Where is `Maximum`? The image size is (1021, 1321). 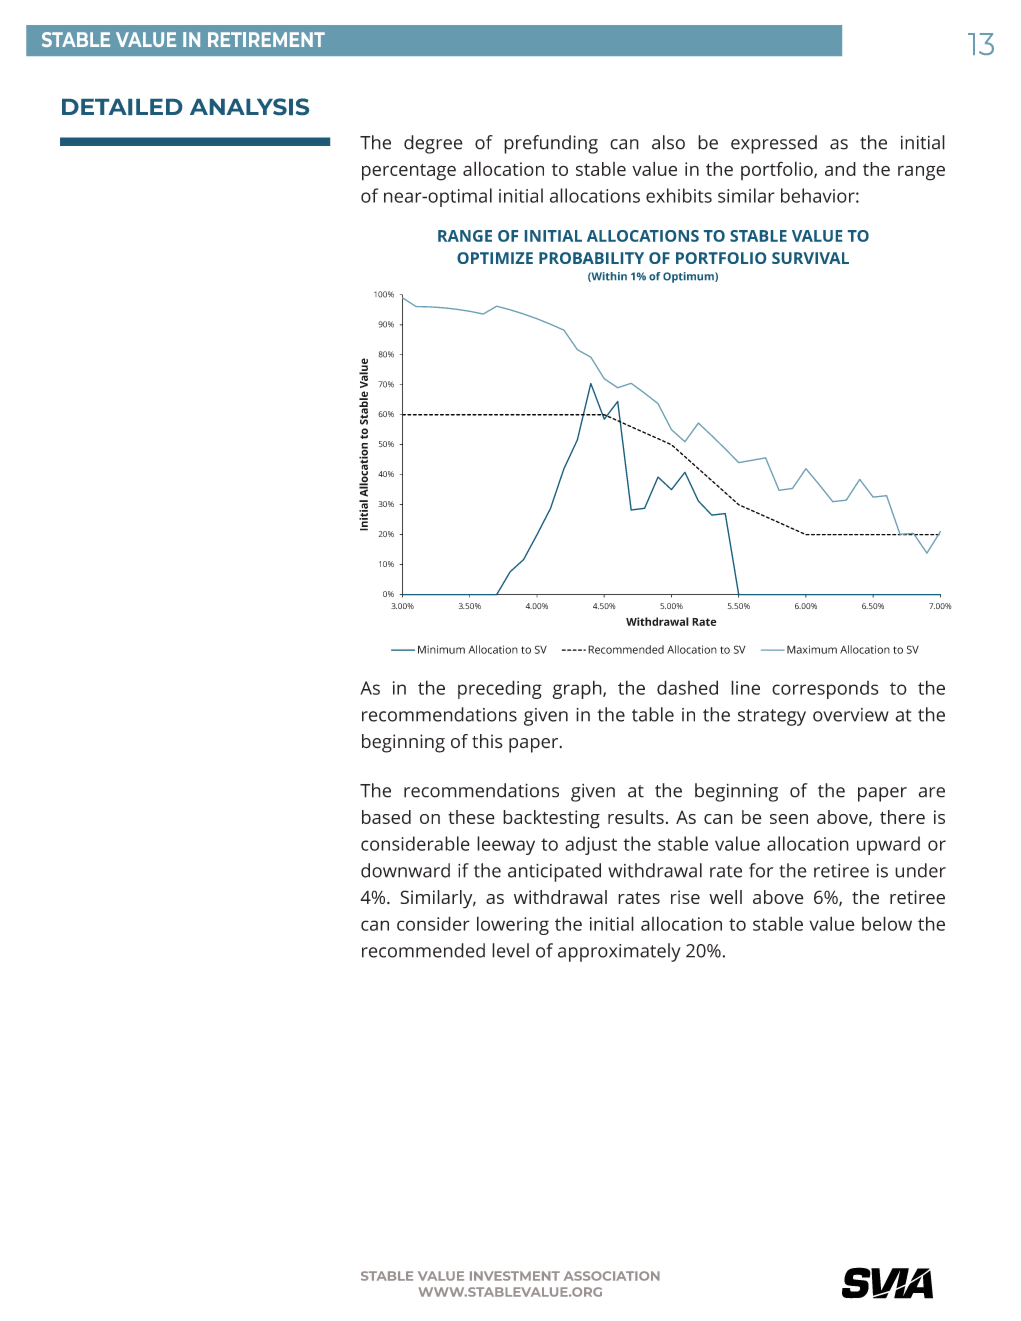 Maximum is located at coordinates (812, 649).
